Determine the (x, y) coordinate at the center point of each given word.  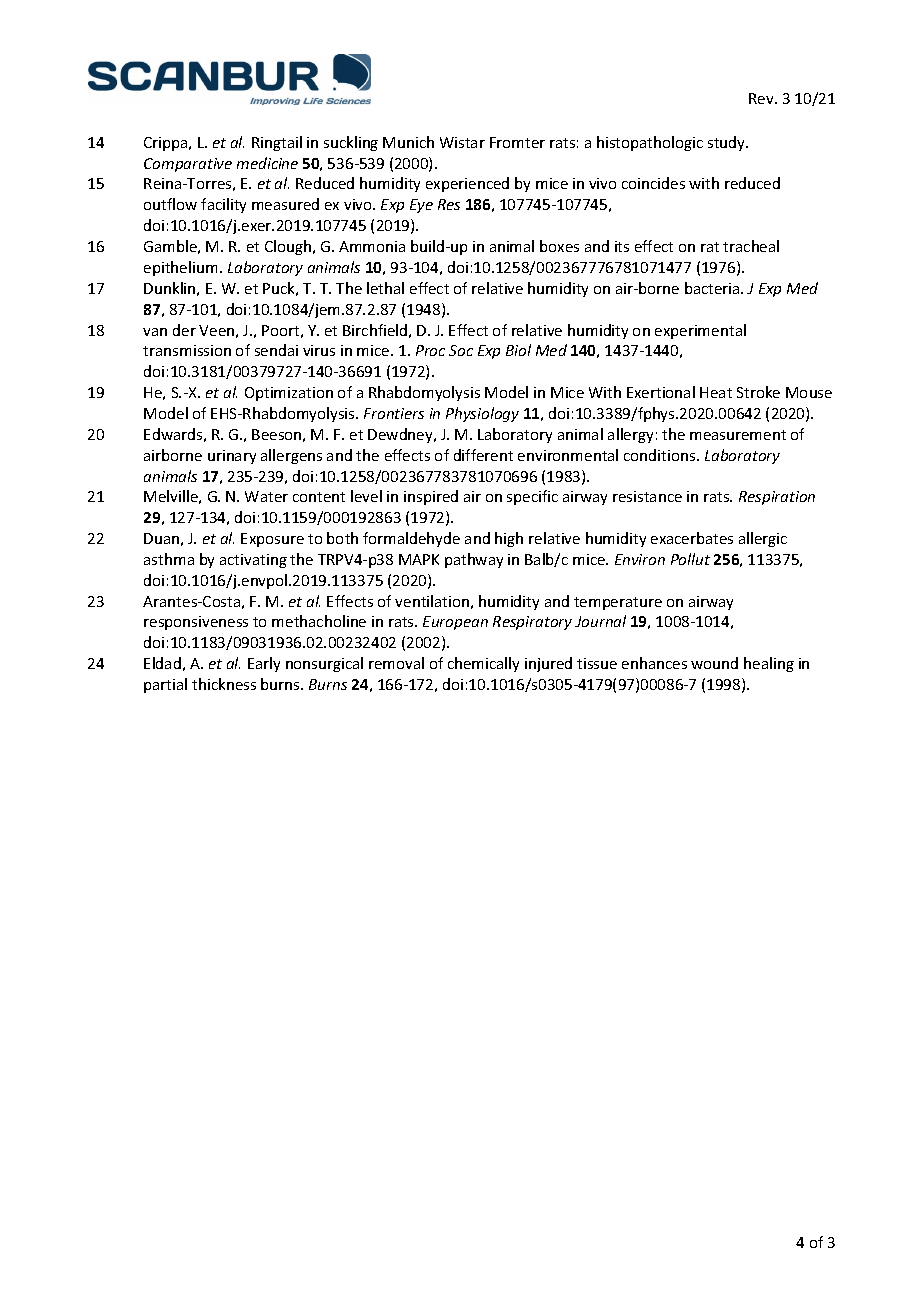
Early (264, 664)
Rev (762, 98)
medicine (267, 163)
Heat (716, 392)
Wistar (462, 142)
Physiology (482, 414)
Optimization (289, 394)
